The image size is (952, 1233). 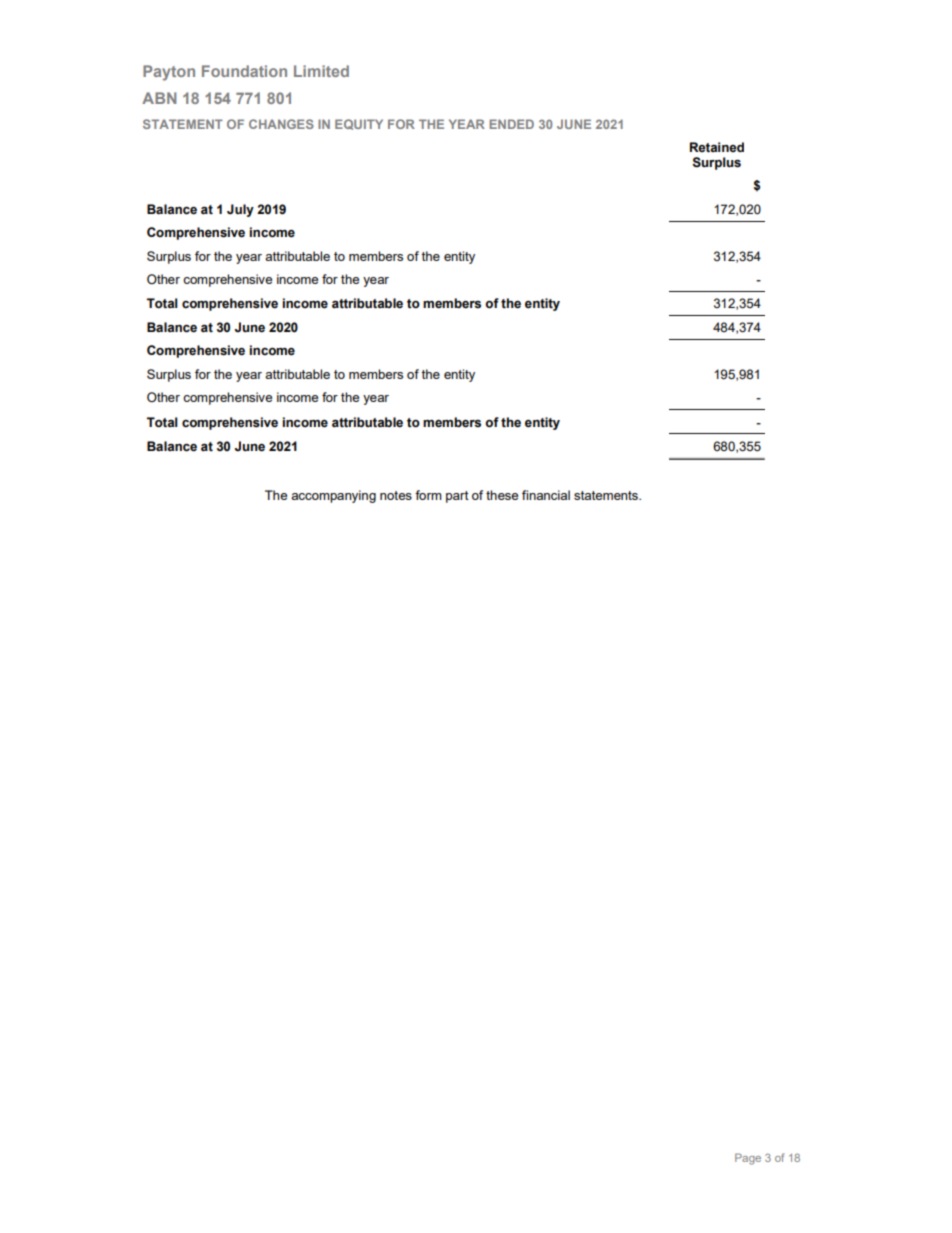 I want to click on Foundation, so click(x=244, y=71).
